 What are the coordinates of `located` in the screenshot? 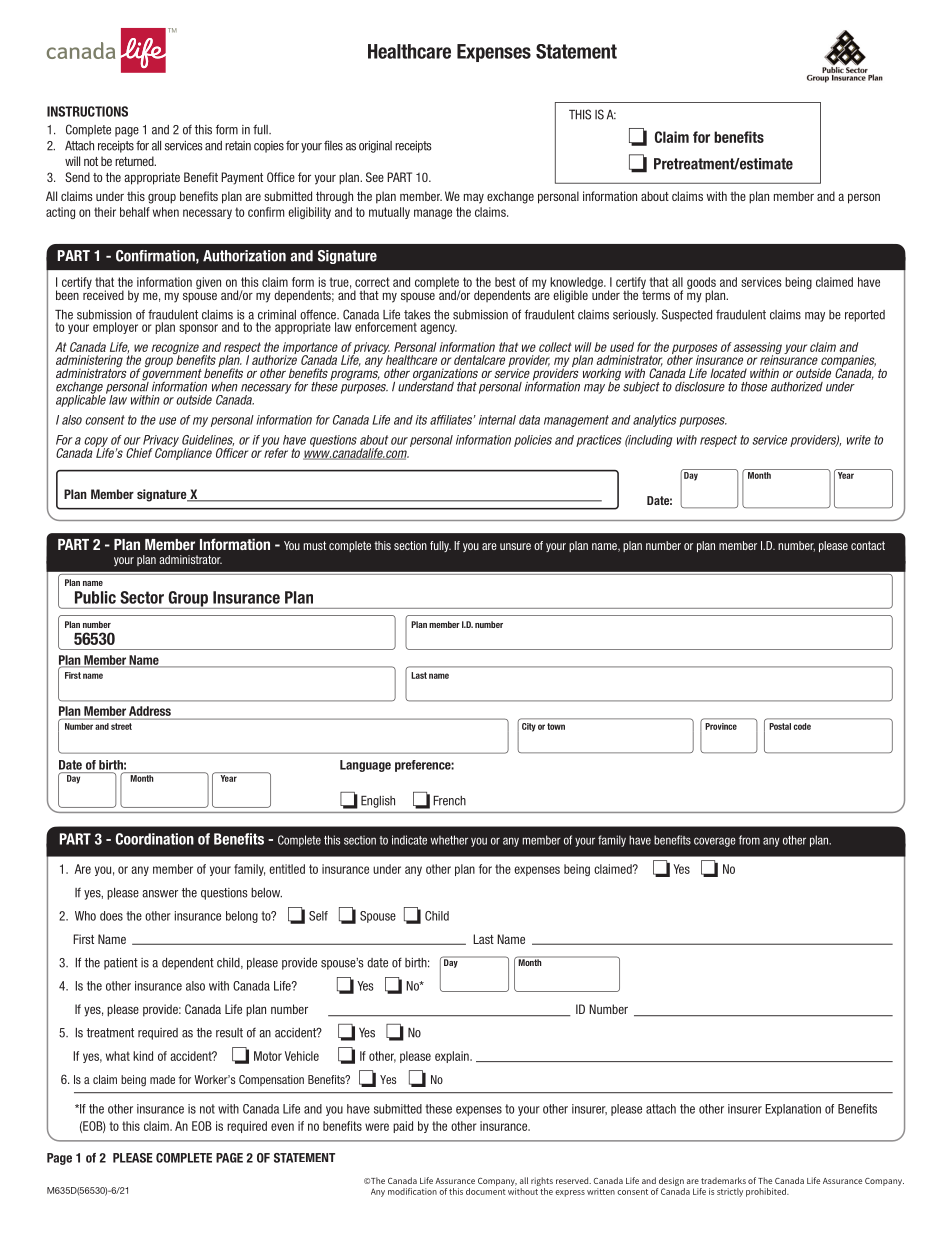 It's located at (728, 373).
